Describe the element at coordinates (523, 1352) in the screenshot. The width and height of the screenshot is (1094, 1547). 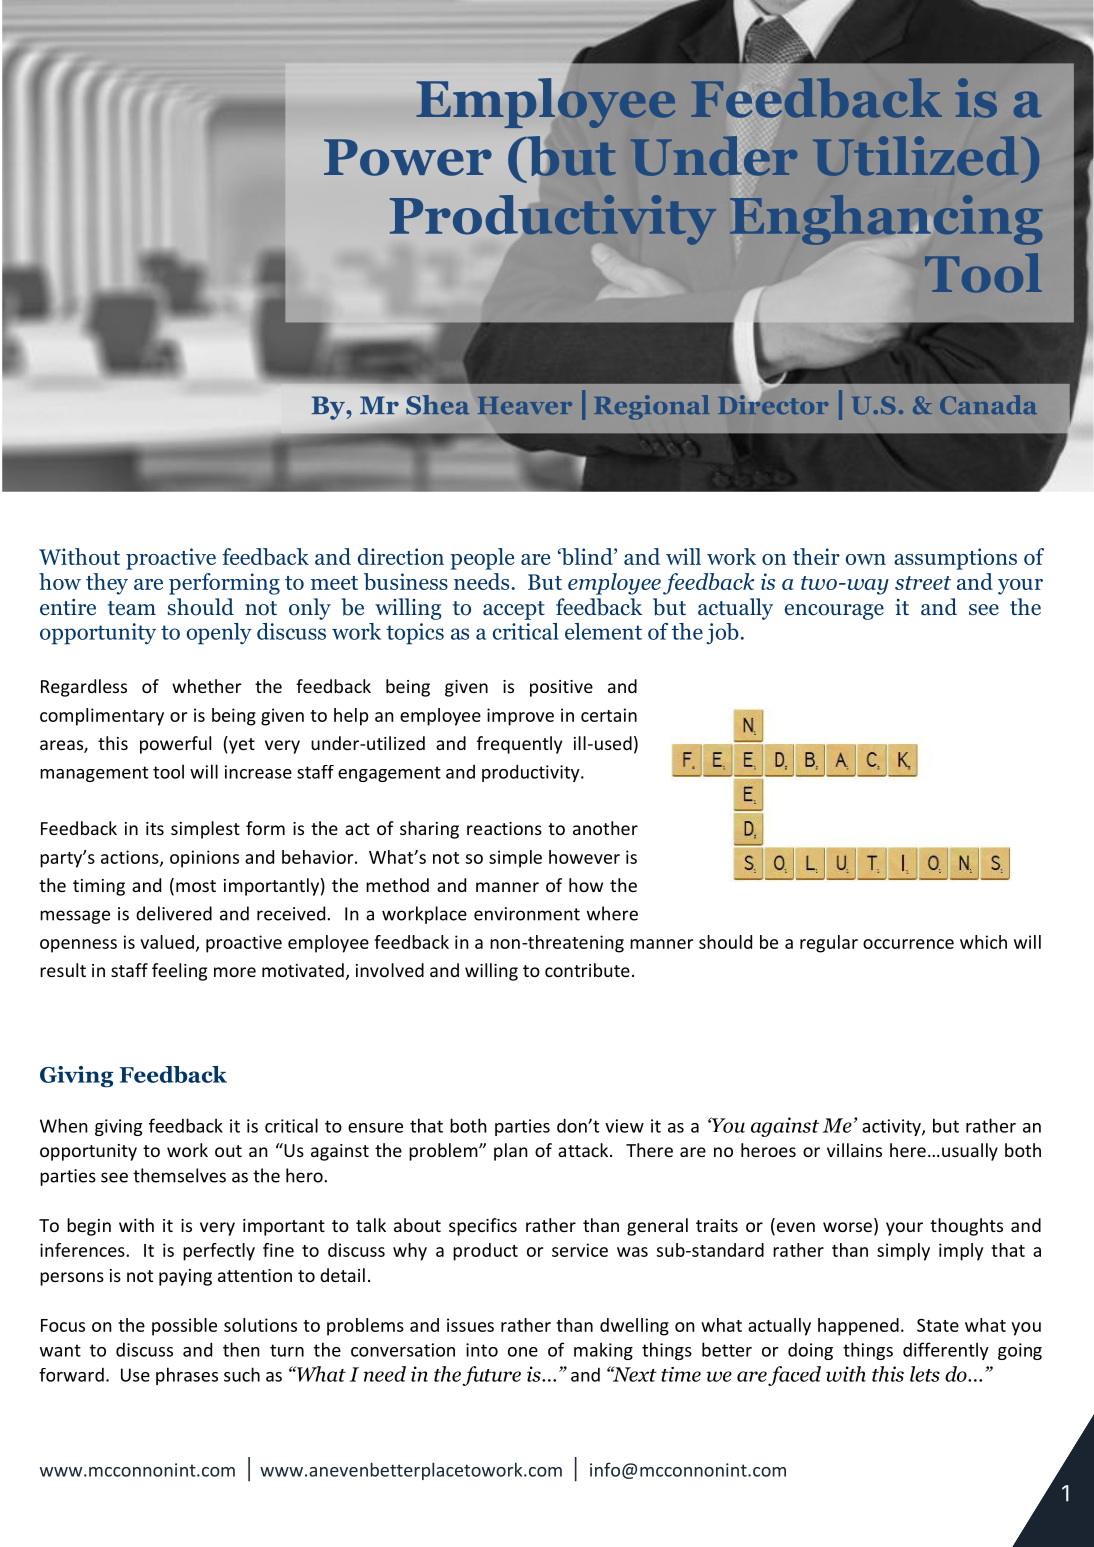
I see `one` at that location.
